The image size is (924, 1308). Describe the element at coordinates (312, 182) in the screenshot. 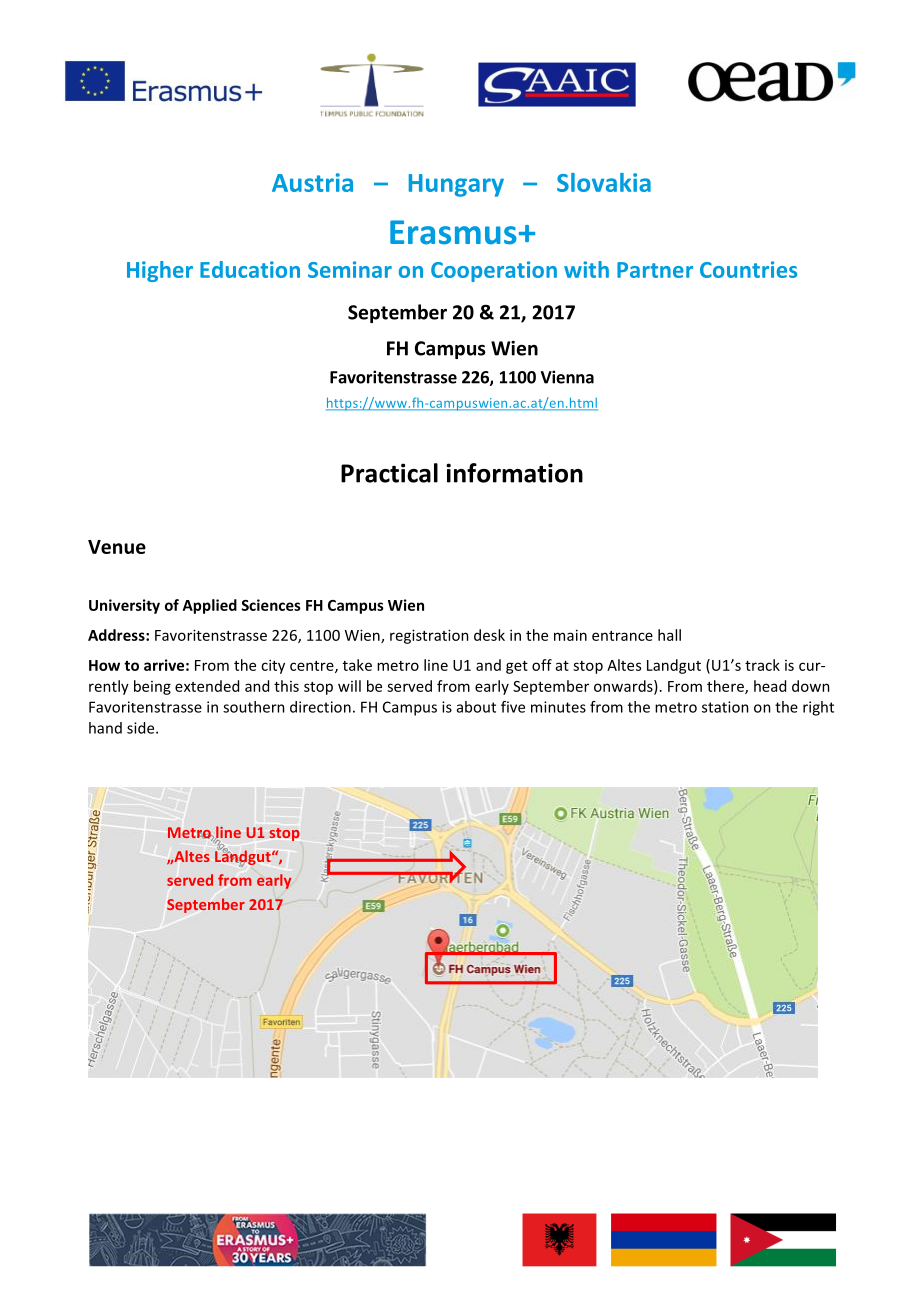

I see `Austria` at that location.
